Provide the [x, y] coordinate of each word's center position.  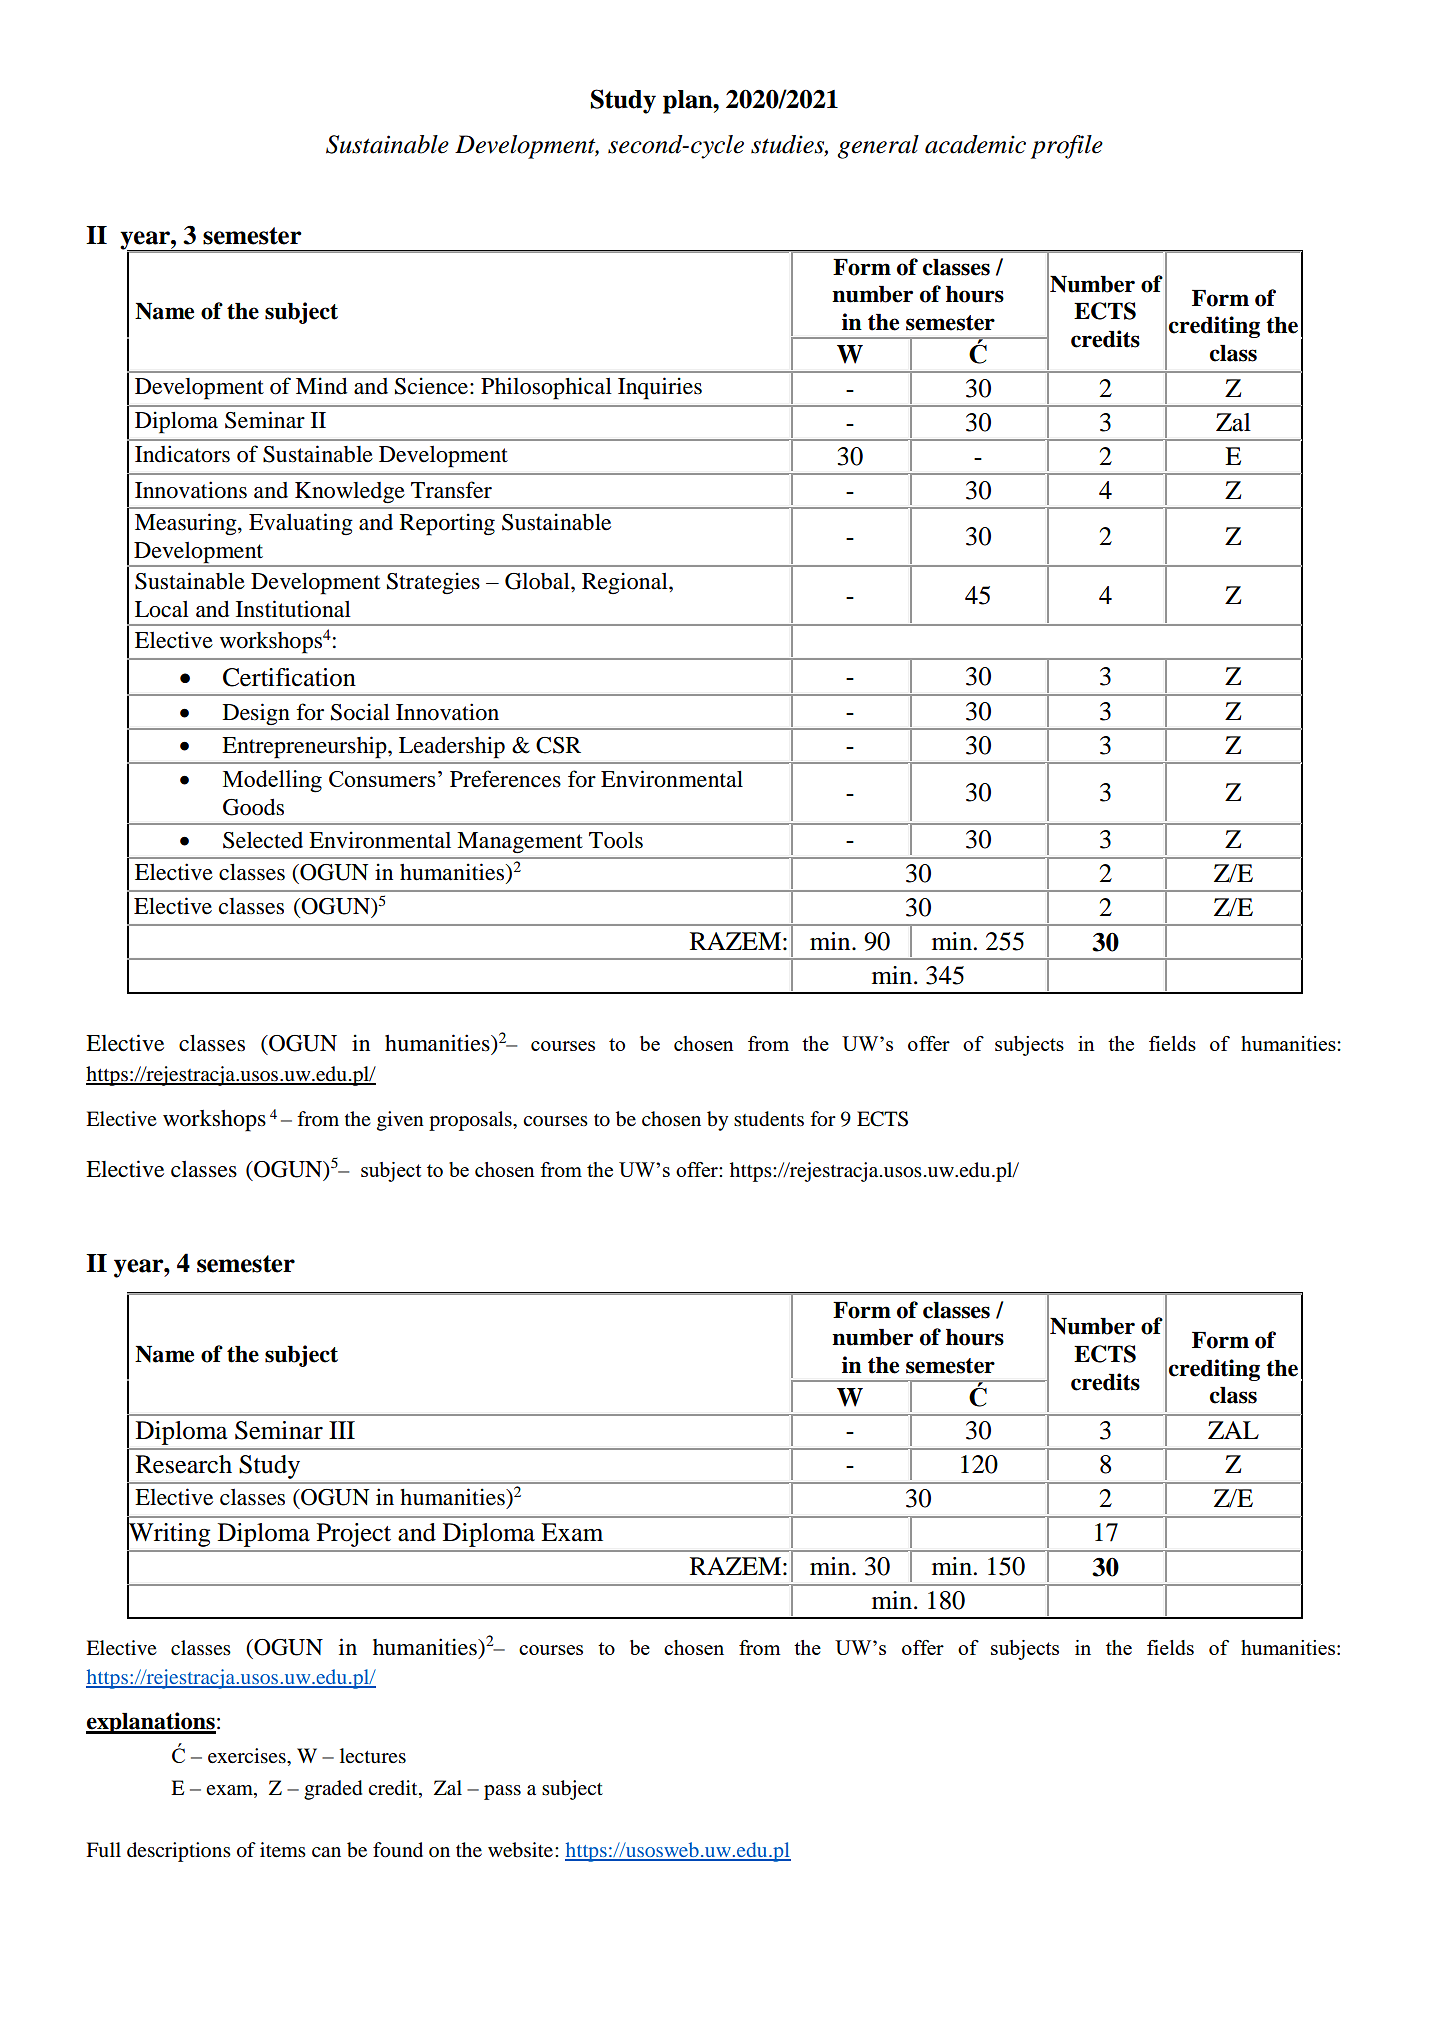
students [769, 1119]
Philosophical [546, 388]
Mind [321, 386]
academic [975, 144]
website [522, 1850]
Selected [263, 840]
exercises [248, 1756]
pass [502, 1792]
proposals [471, 1121]
